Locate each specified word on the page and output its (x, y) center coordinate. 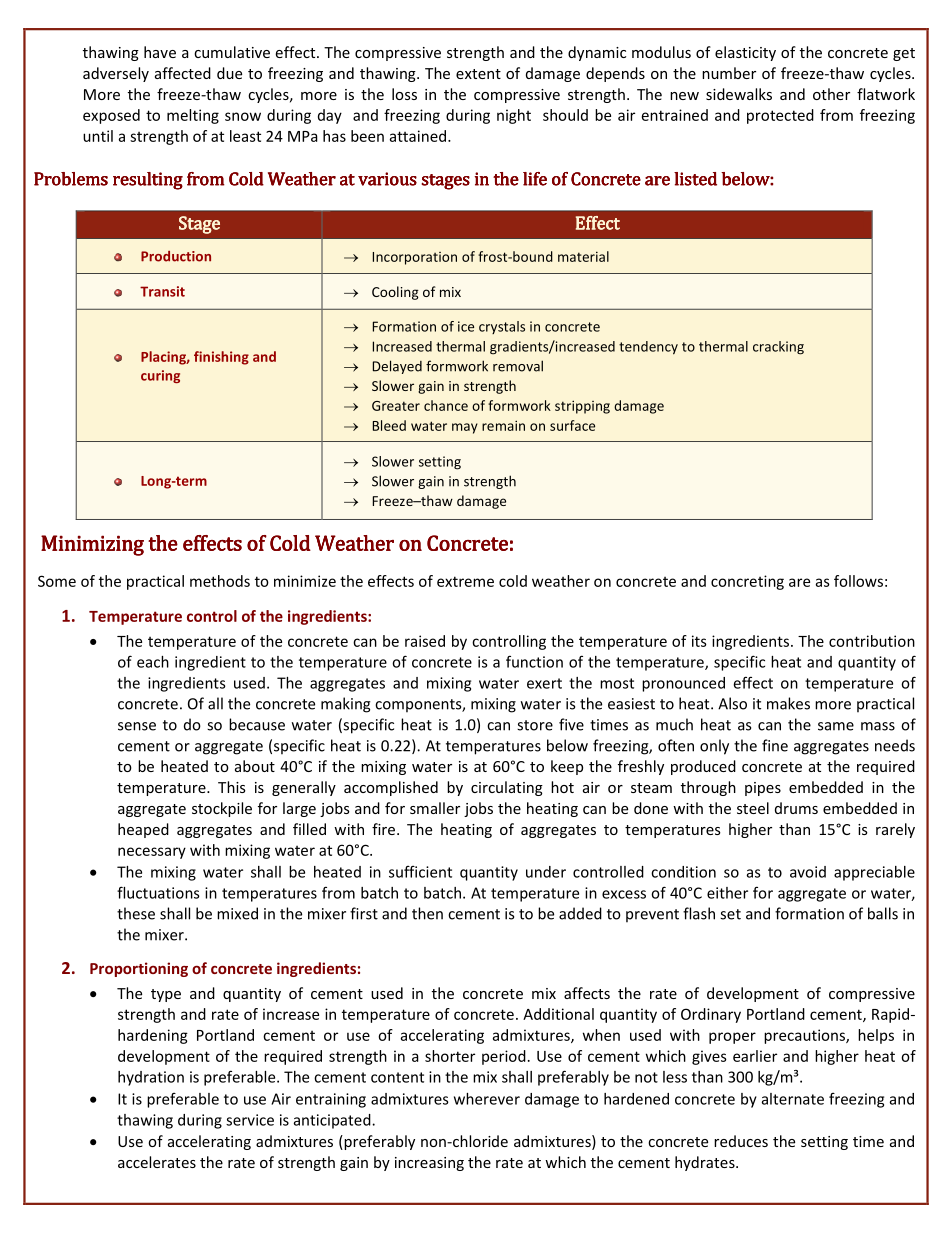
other (831, 94)
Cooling (395, 293)
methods (220, 581)
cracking (778, 348)
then (427, 913)
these (136, 913)
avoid (808, 872)
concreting (747, 582)
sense (137, 726)
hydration (151, 1078)
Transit (162, 291)
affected (183, 73)
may (465, 428)
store (535, 725)
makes (788, 703)
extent (478, 74)
